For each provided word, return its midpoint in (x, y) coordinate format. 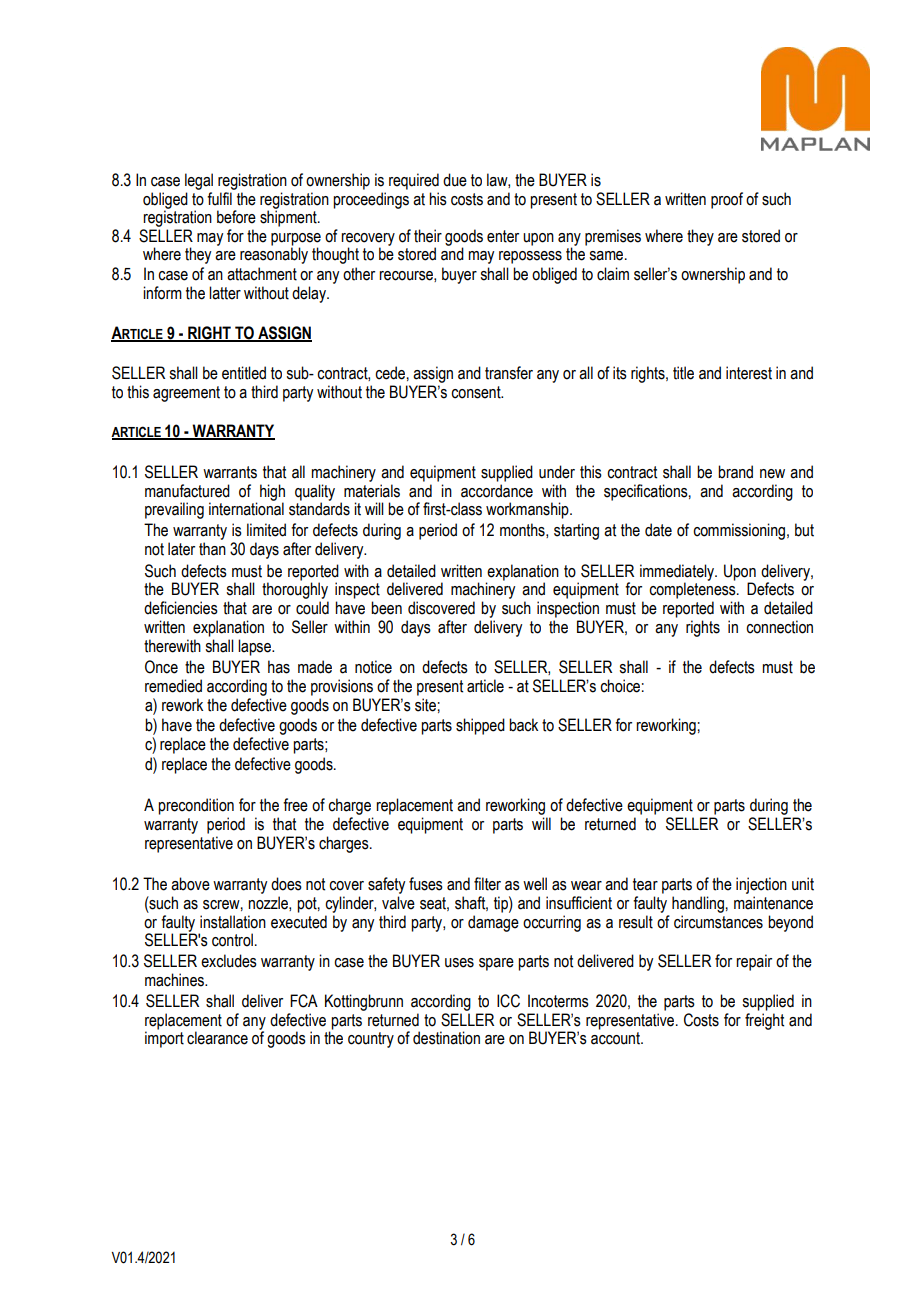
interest (749, 373)
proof (727, 200)
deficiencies (181, 608)
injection (761, 885)
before (236, 217)
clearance (217, 1038)
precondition (196, 806)
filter (487, 884)
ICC (508, 1001)
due (455, 180)
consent (477, 392)
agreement (186, 394)
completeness (693, 590)
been (386, 608)
